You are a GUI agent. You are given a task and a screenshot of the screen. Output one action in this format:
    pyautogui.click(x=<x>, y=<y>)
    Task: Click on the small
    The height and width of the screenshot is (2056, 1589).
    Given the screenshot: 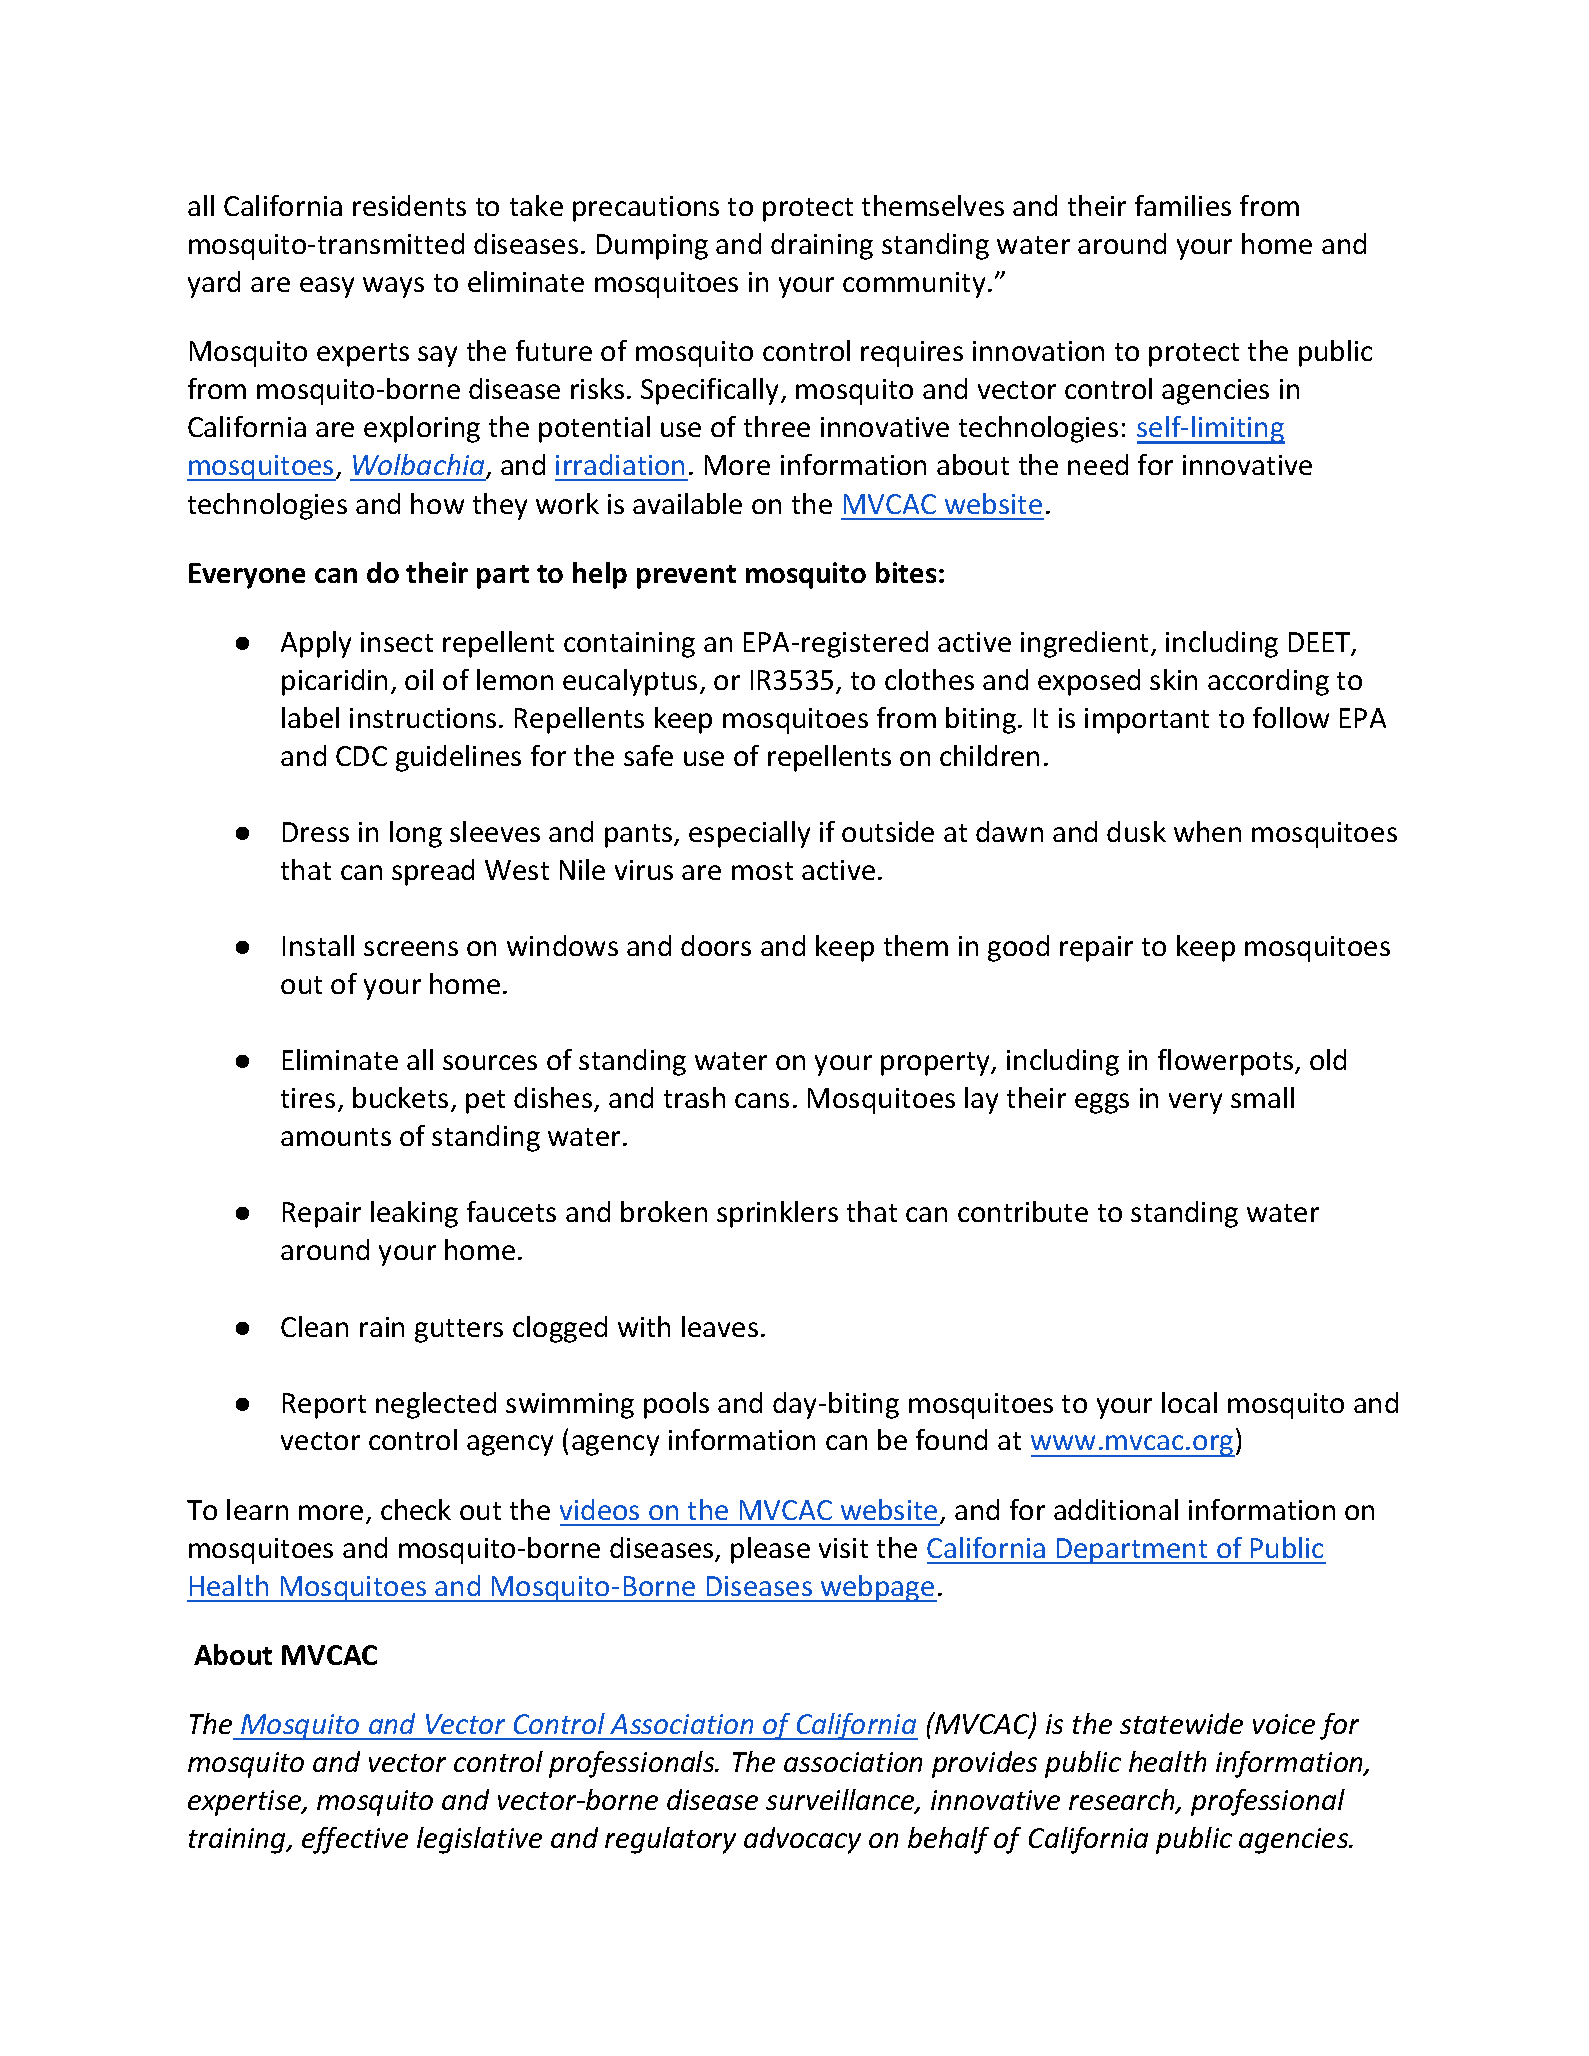 What is the action you would take?
    pyautogui.click(x=1262, y=1097)
